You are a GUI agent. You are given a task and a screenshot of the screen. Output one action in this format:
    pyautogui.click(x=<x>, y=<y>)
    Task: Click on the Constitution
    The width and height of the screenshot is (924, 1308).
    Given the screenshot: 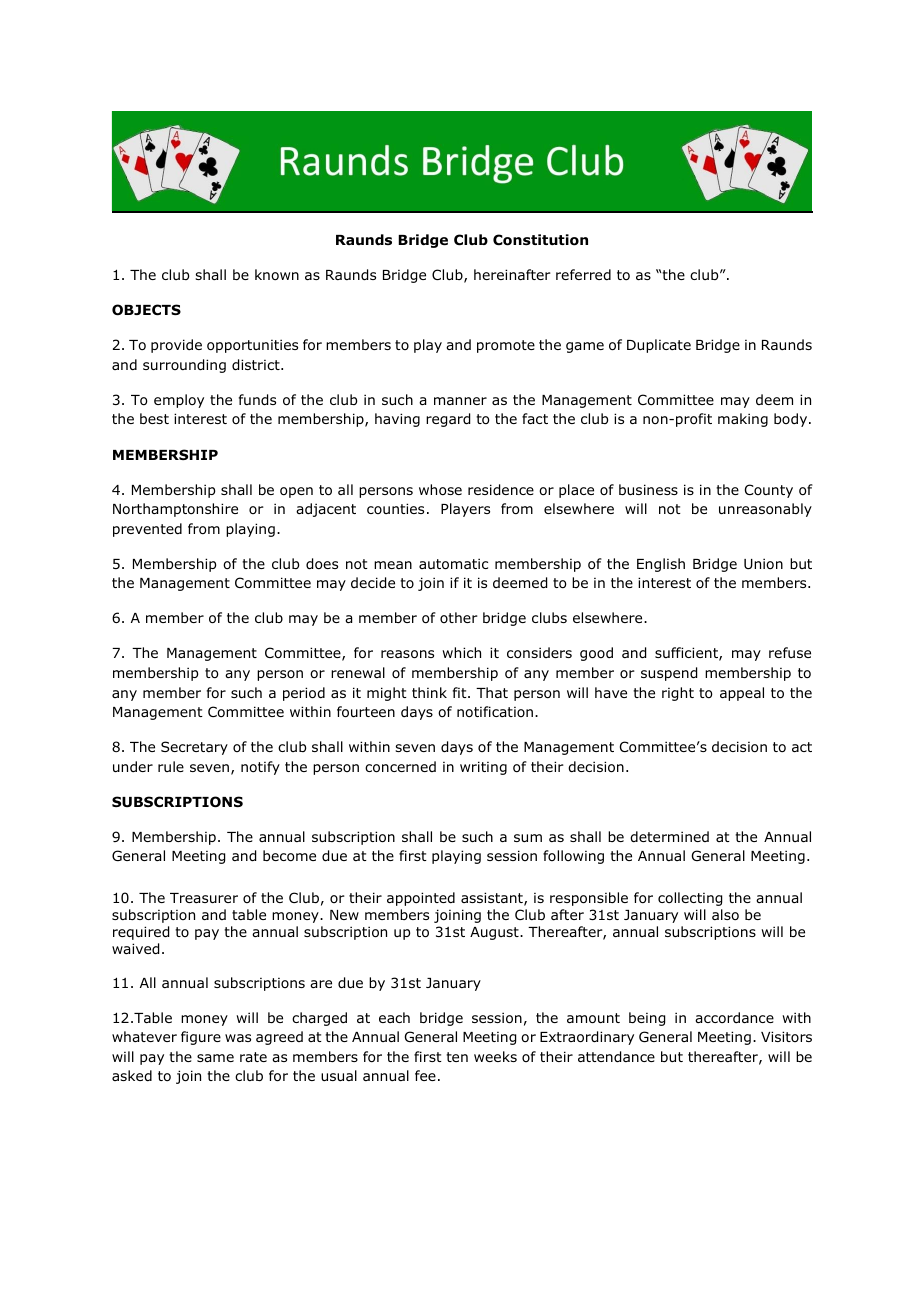 What is the action you would take?
    pyautogui.click(x=540, y=240)
